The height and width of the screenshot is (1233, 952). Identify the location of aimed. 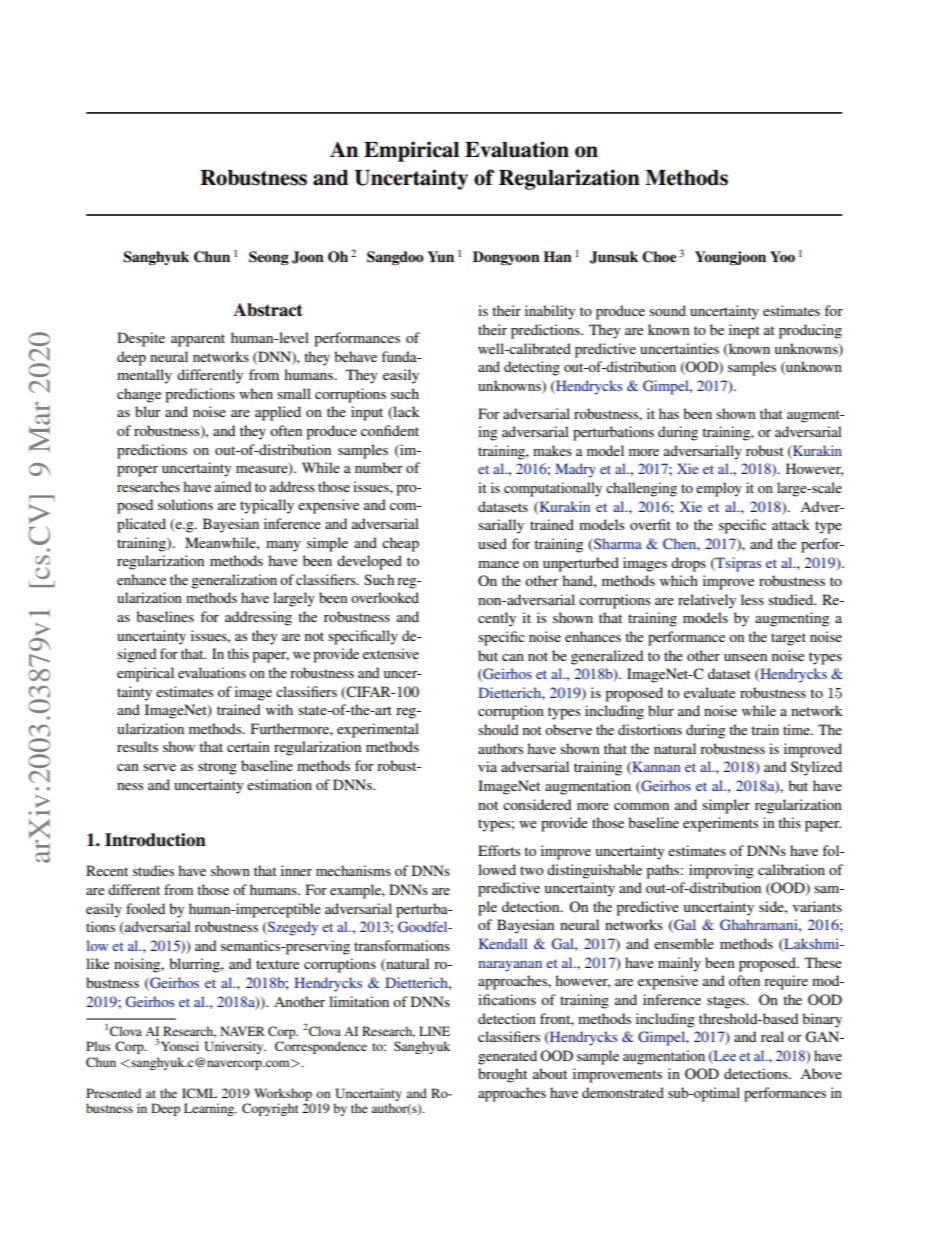
(233, 486).
